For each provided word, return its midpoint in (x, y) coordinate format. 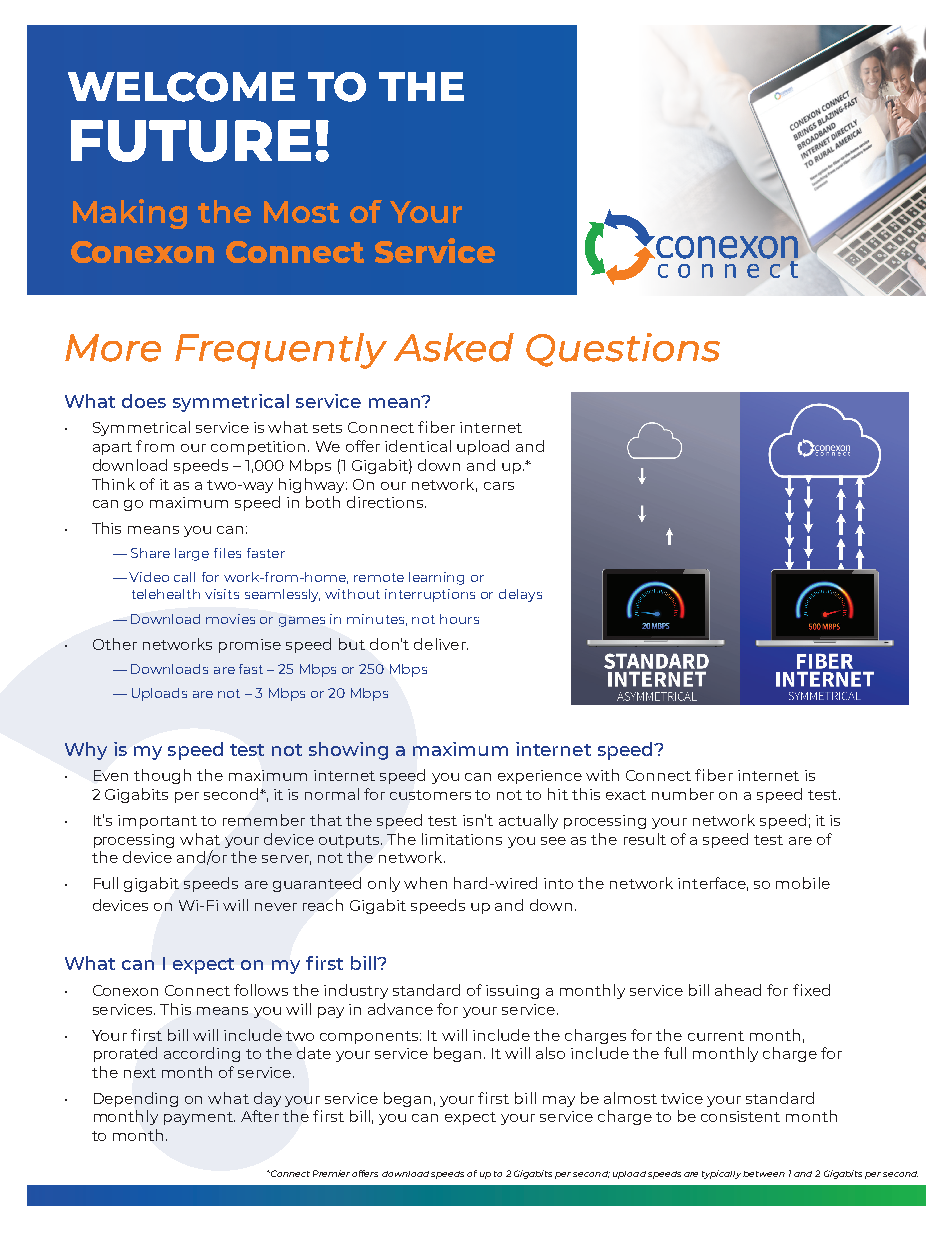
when (425, 883)
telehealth (166, 594)
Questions (623, 350)
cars (499, 486)
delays (520, 595)
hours (459, 619)
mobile (803, 883)
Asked (454, 347)
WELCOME (181, 87)
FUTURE (191, 141)
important (157, 822)
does (144, 401)
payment (199, 1118)
